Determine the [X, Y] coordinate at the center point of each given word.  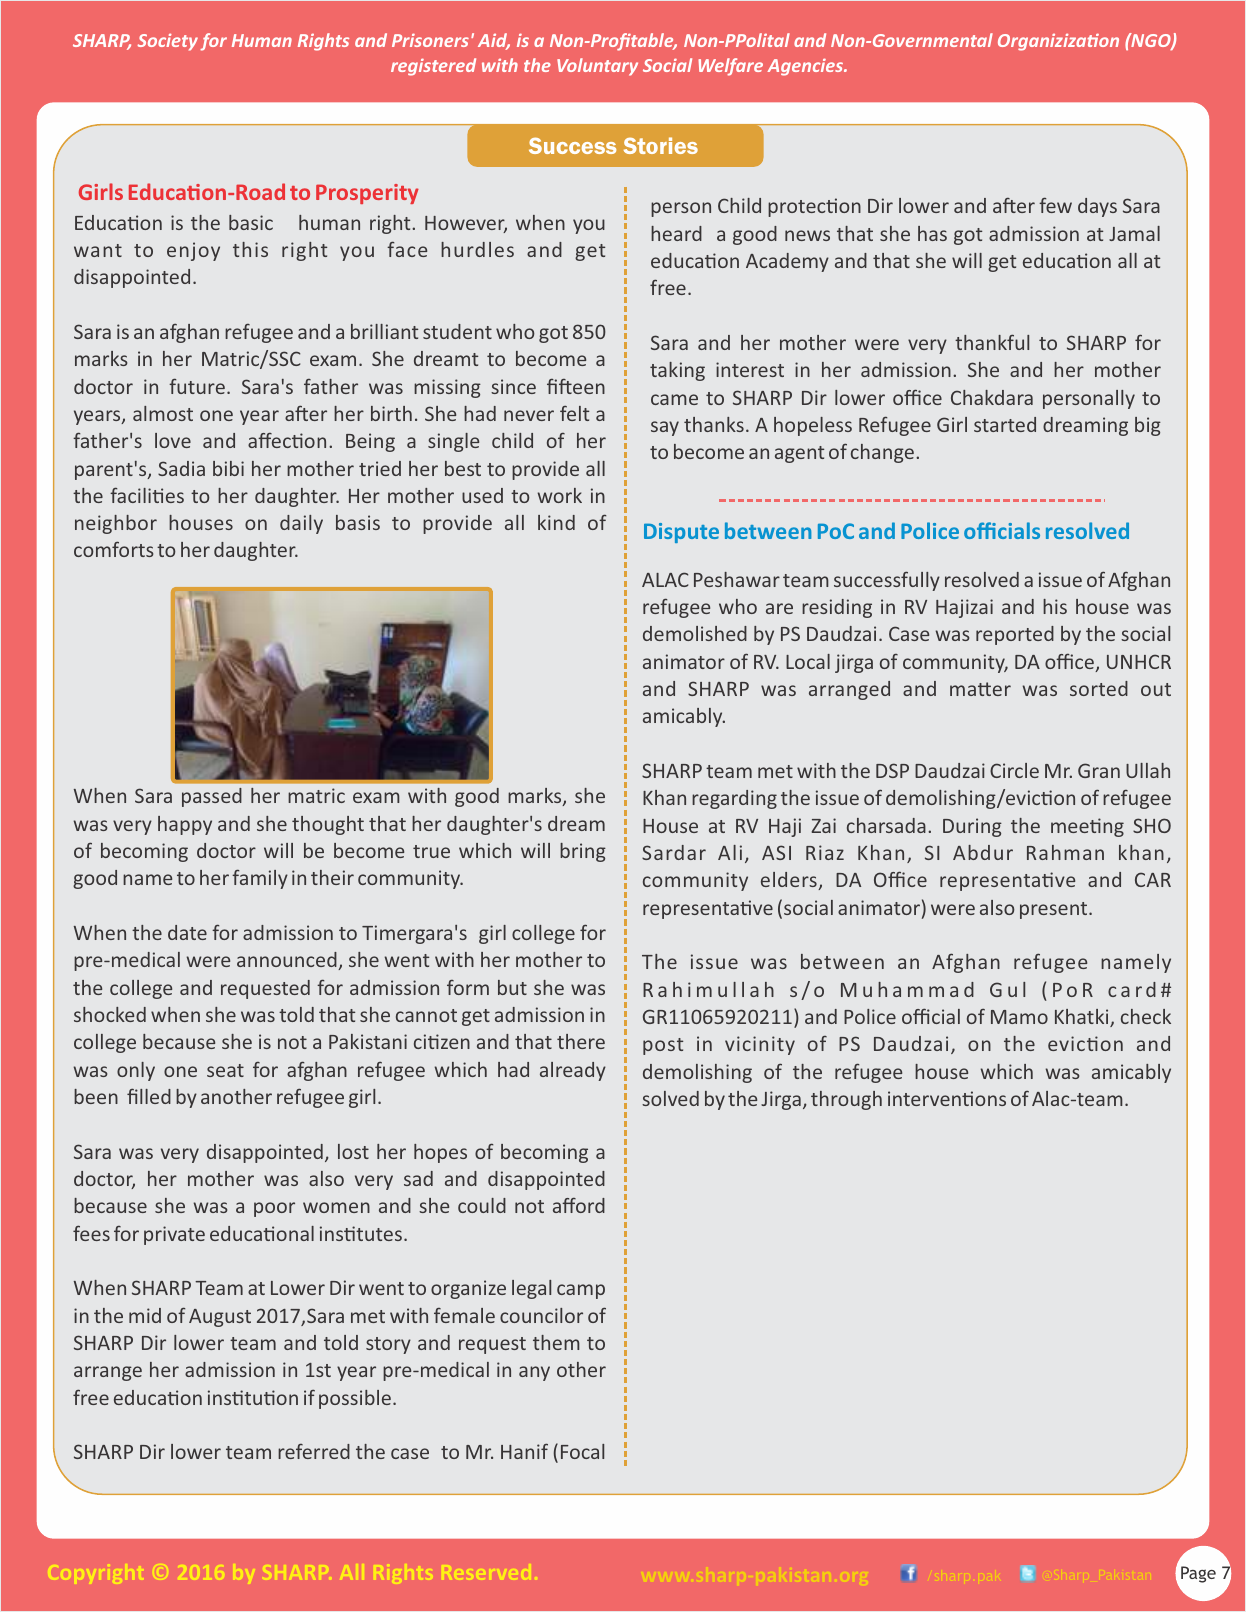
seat [225, 1070]
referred [314, 1451]
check [1146, 1016]
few [1055, 205]
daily [301, 524]
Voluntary [597, 67]
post [663, 1046]
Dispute [681, 533]
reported [1015, 635]
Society [168, 42]
